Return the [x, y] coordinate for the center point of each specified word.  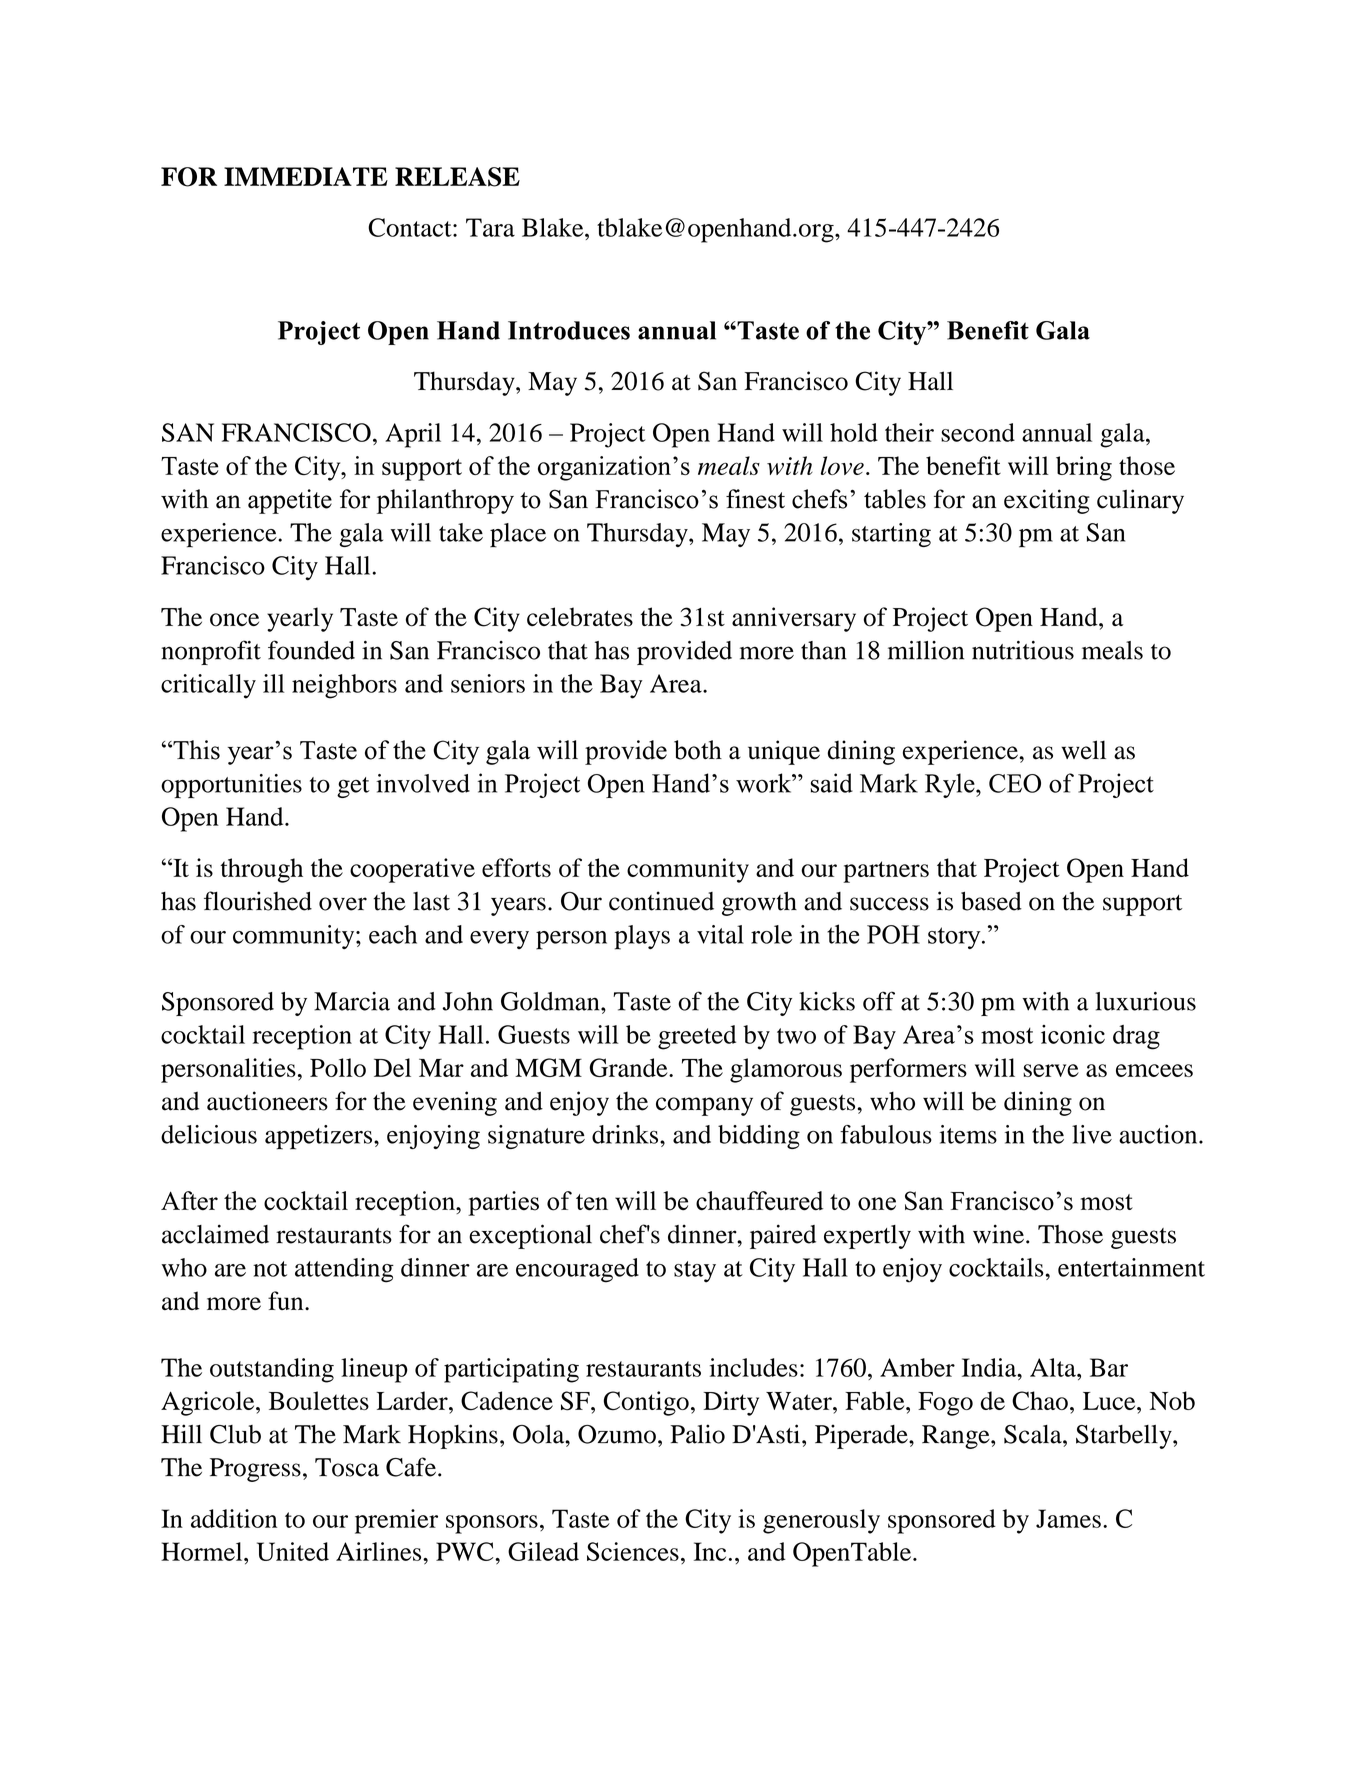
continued [661, 901]
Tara [490, 227]
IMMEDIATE [306, 176]
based [991, 901]
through [261, 870]
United [293, 1551]
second [978, 432]
